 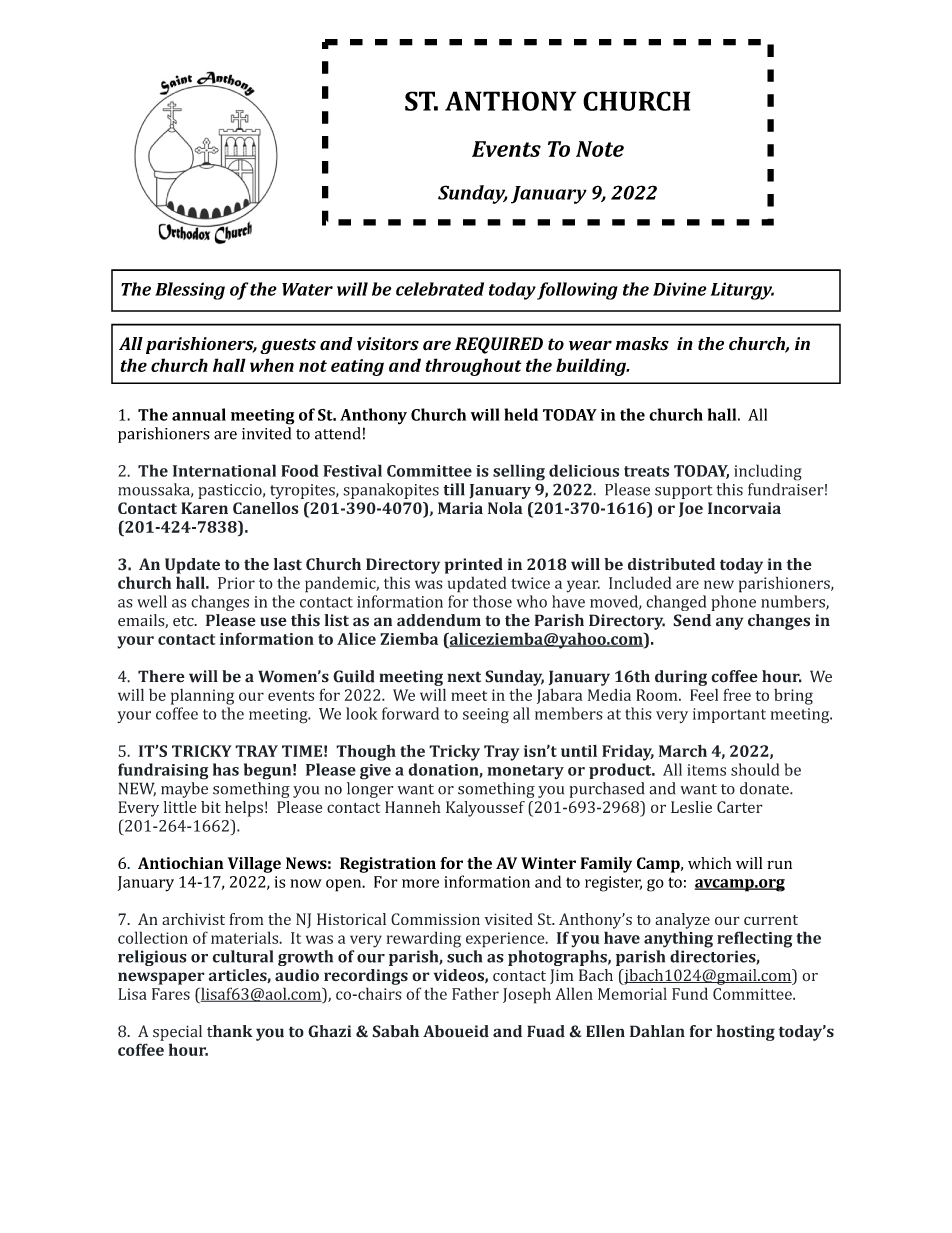 I want to click on Prior, so click(x=236, y=583).
